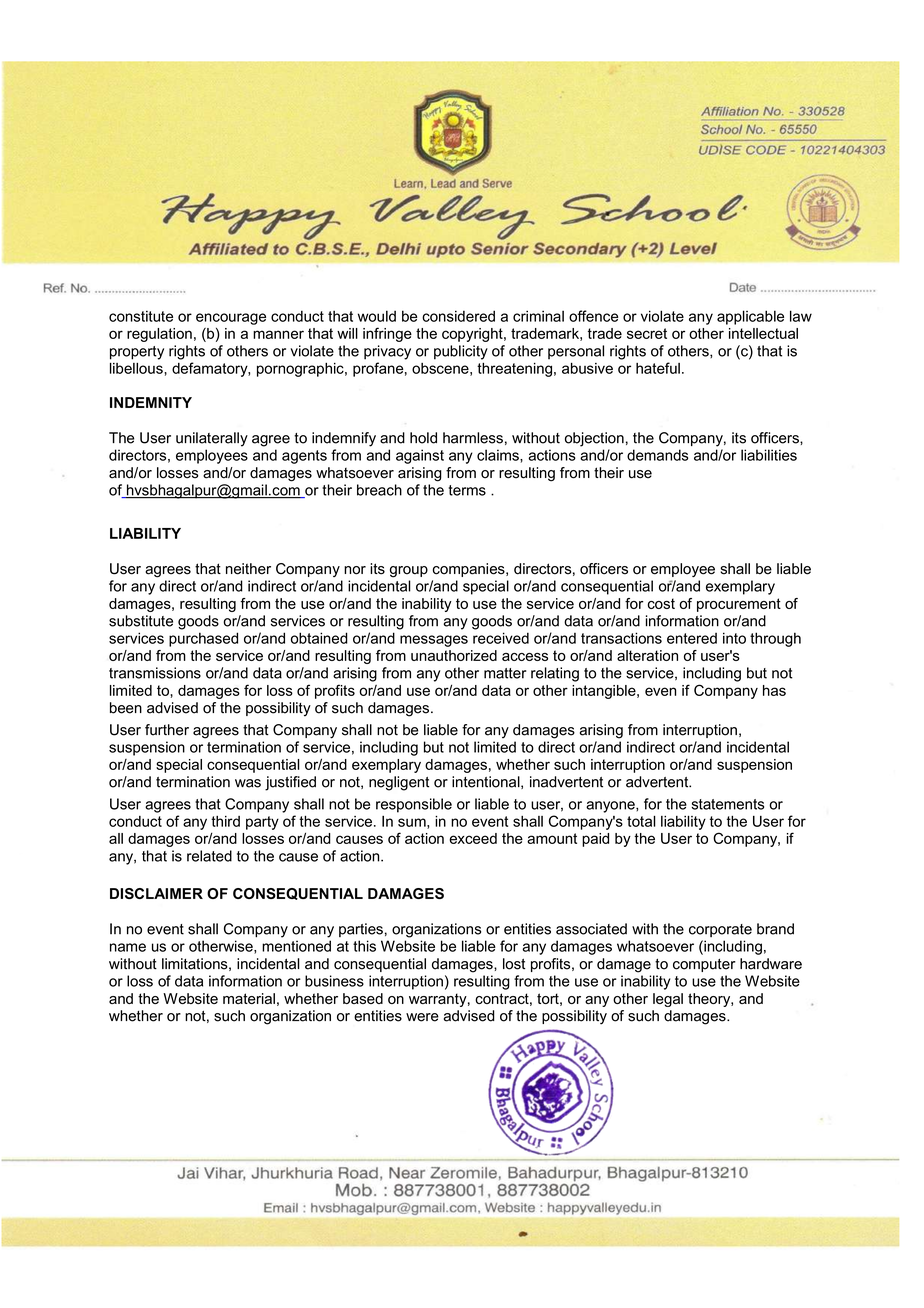 This screenshot has height=1308, width=924. What do you see at coordinates (454, 655) in the screenshot?
I see `unauthorized` at bounding box center [454, 655].
